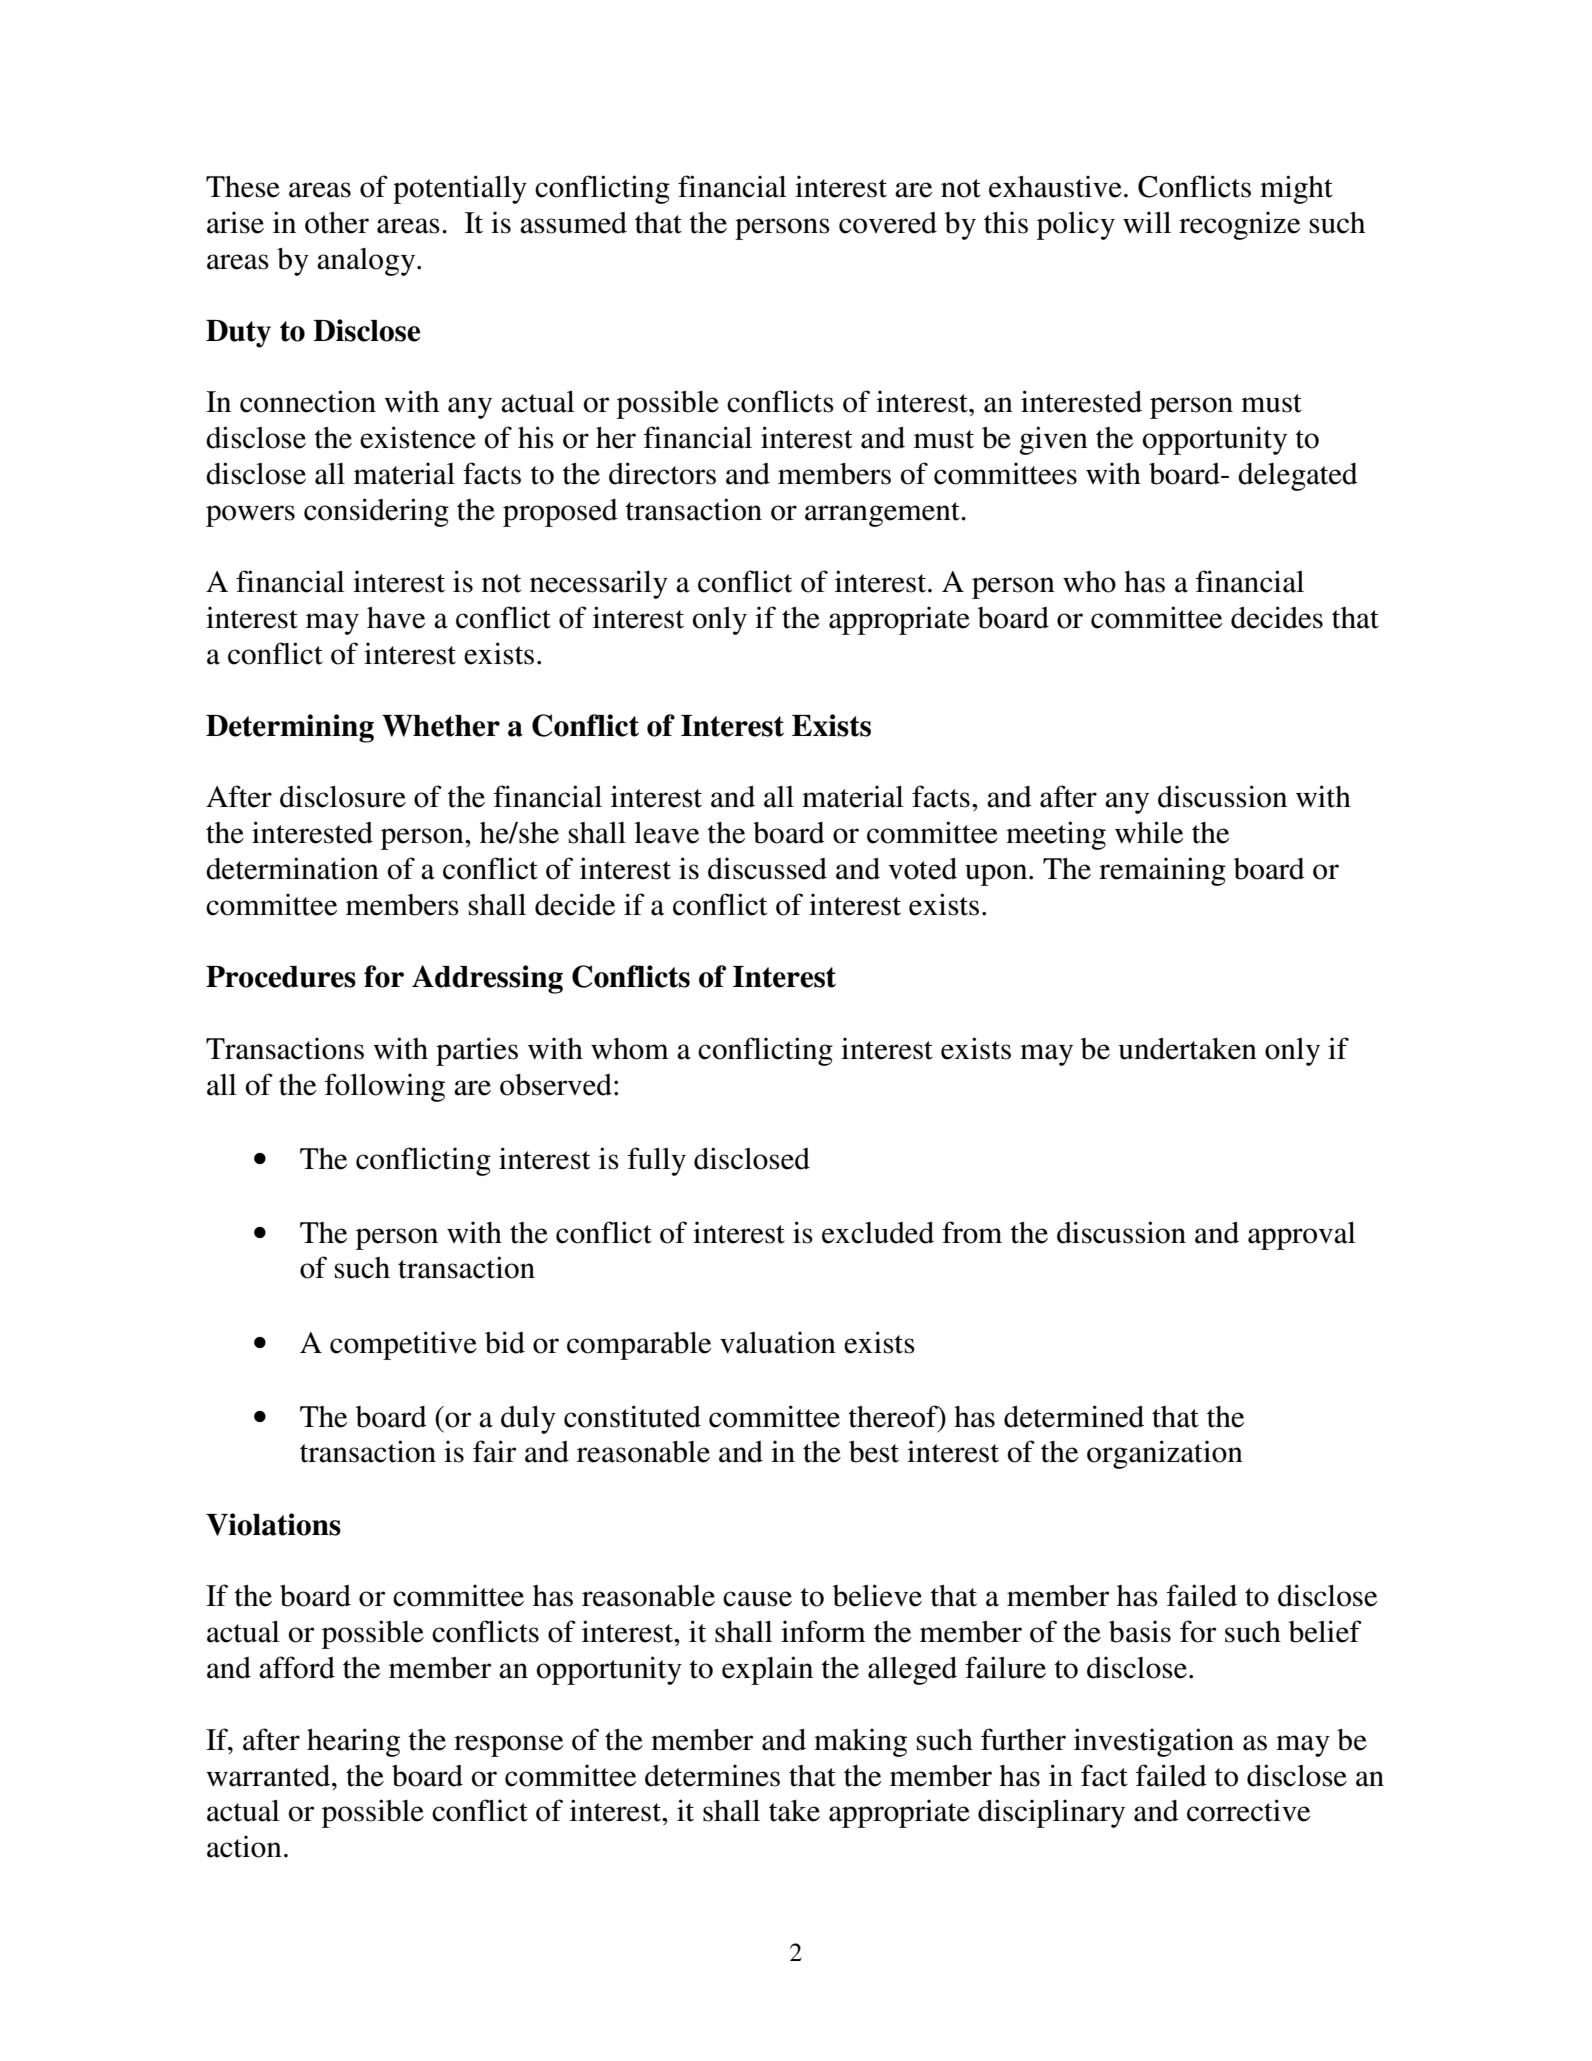  What do you see at coordinates (1162, 871) in the image?
I see `remaining` at bounding box center [1162, 871].
